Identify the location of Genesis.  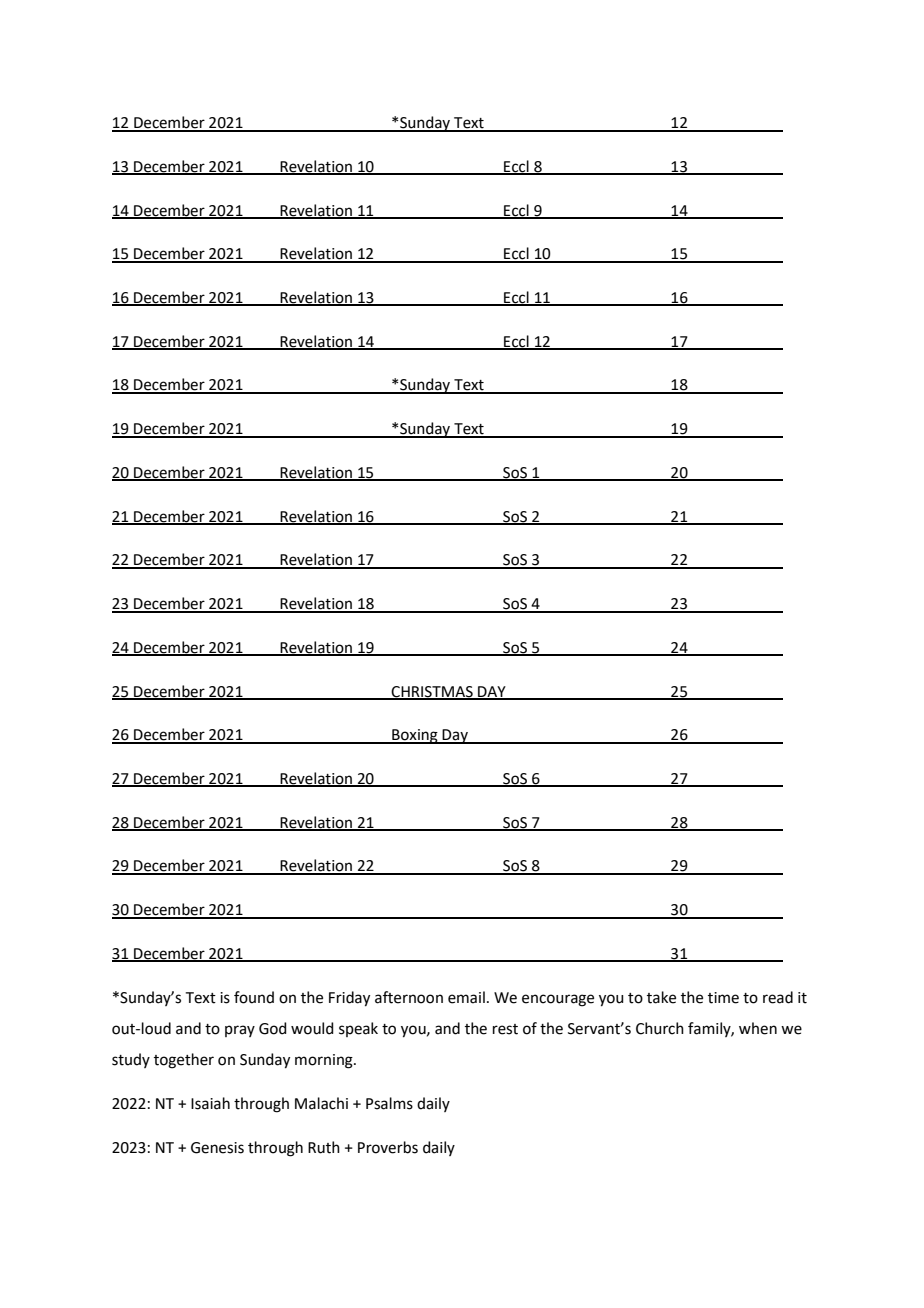
(217, 1148).
